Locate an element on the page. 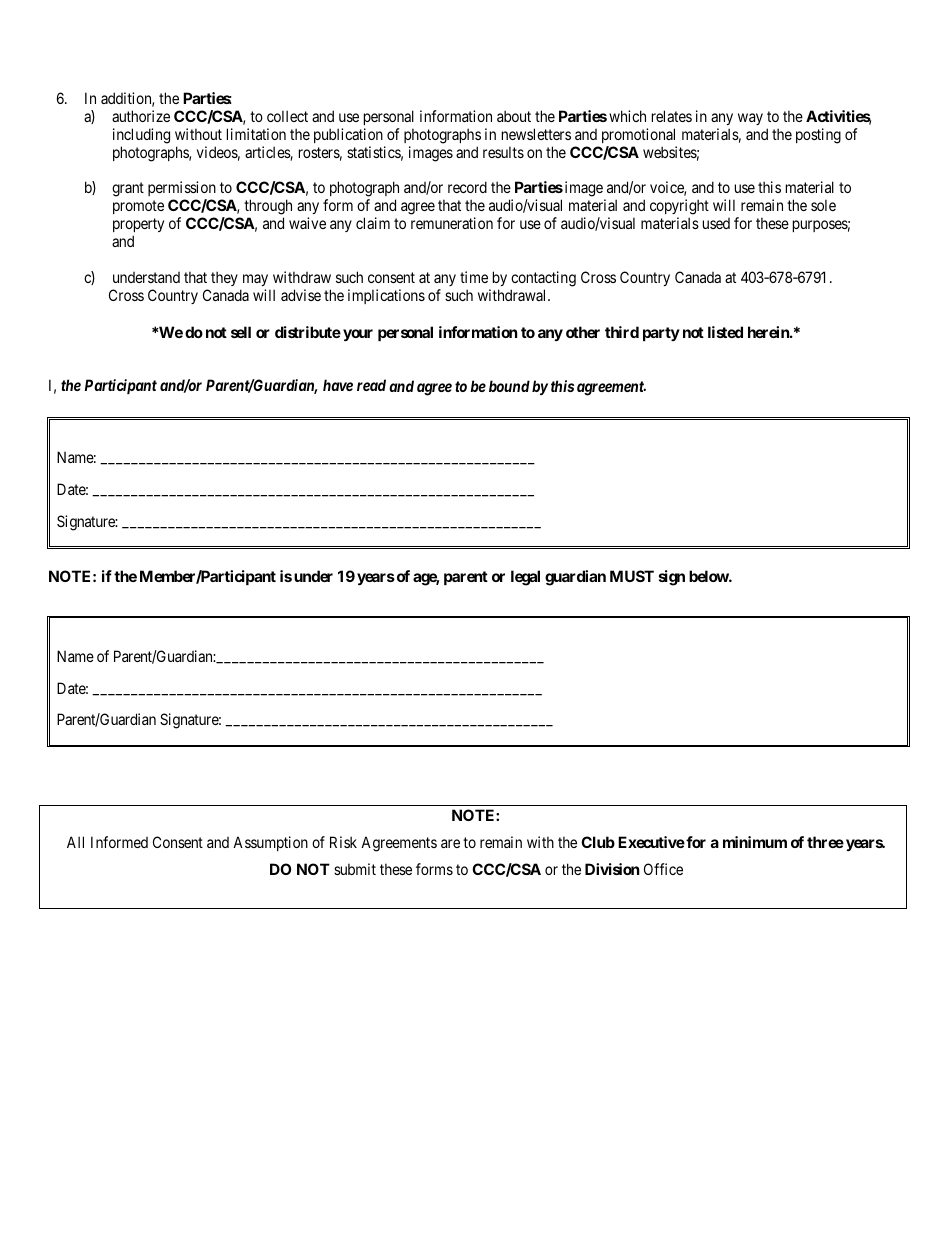  Assumption is located at coordinates (270, 843).
